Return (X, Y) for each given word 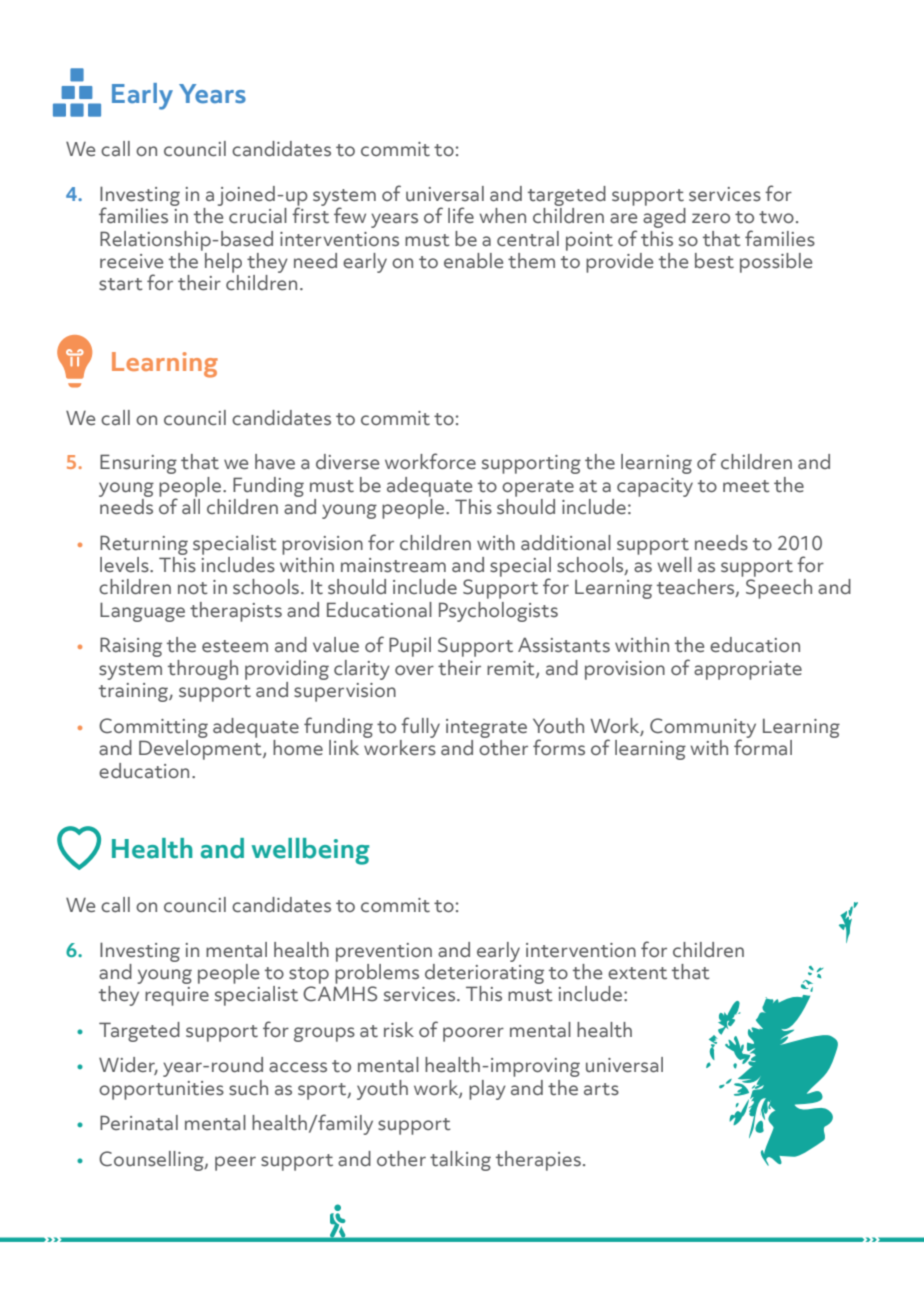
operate (538, 488)
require (177, 996)
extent (637, 973)
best (714, 261)
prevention (384, 952)
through (203, 670)
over (414, 670)
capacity (655, 487)
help (223, 263)
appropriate (748, 670)
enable (473, 261)
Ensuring (138, 464)
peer (235, 1163)
